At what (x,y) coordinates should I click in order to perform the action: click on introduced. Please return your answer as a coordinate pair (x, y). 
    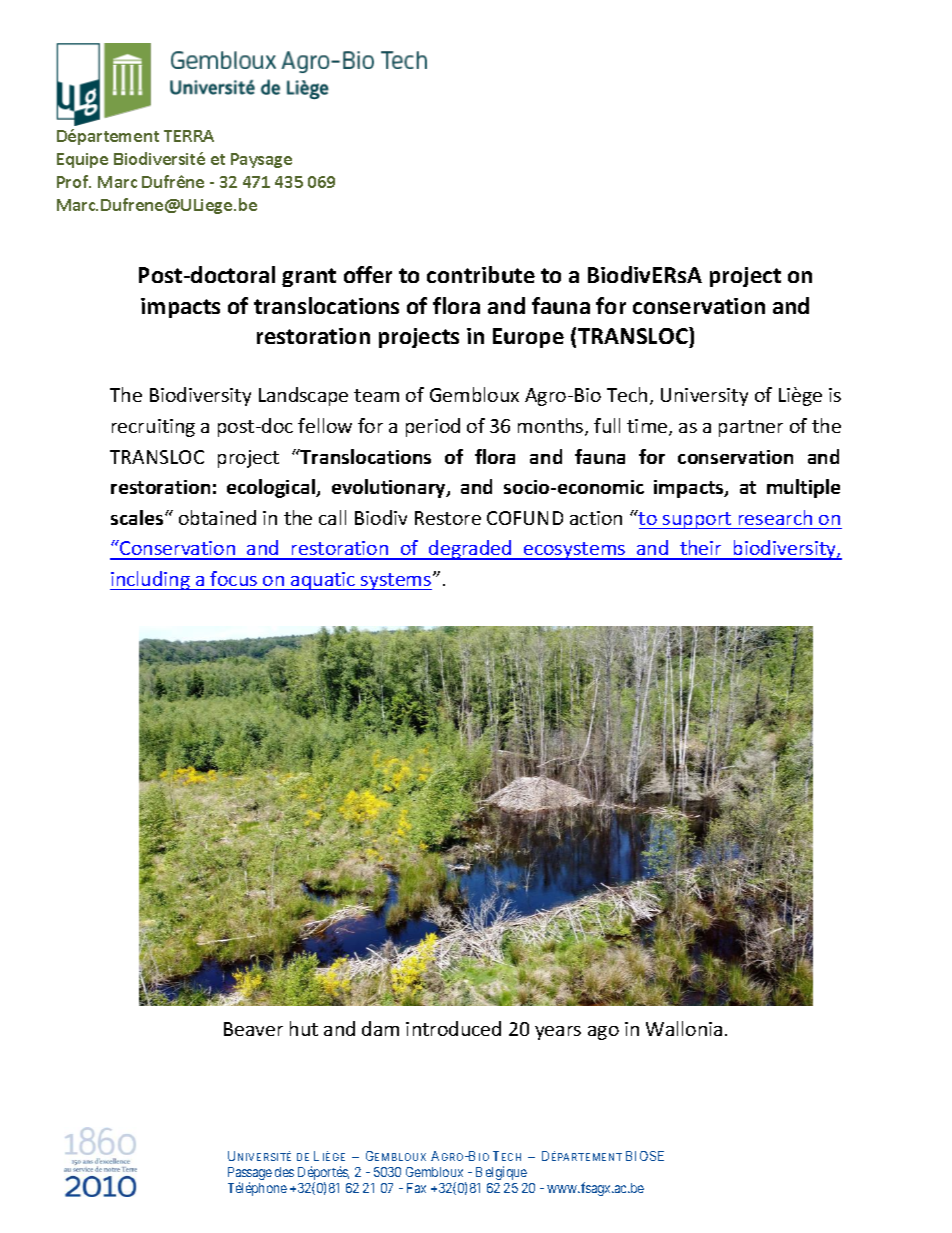
    Looking at the image, I should click on (453, 1028).
